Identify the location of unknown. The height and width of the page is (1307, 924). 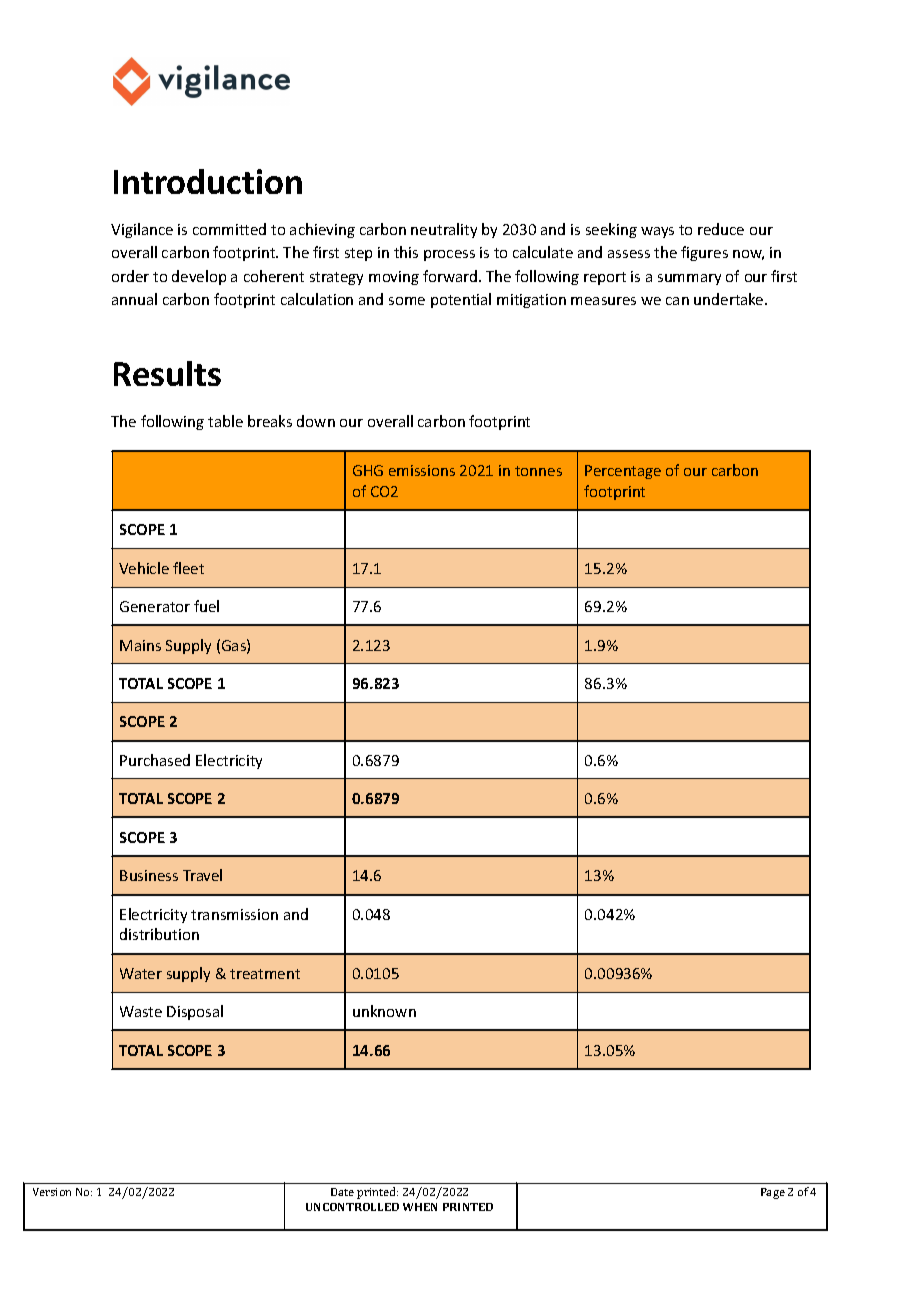
(384, 1011).
